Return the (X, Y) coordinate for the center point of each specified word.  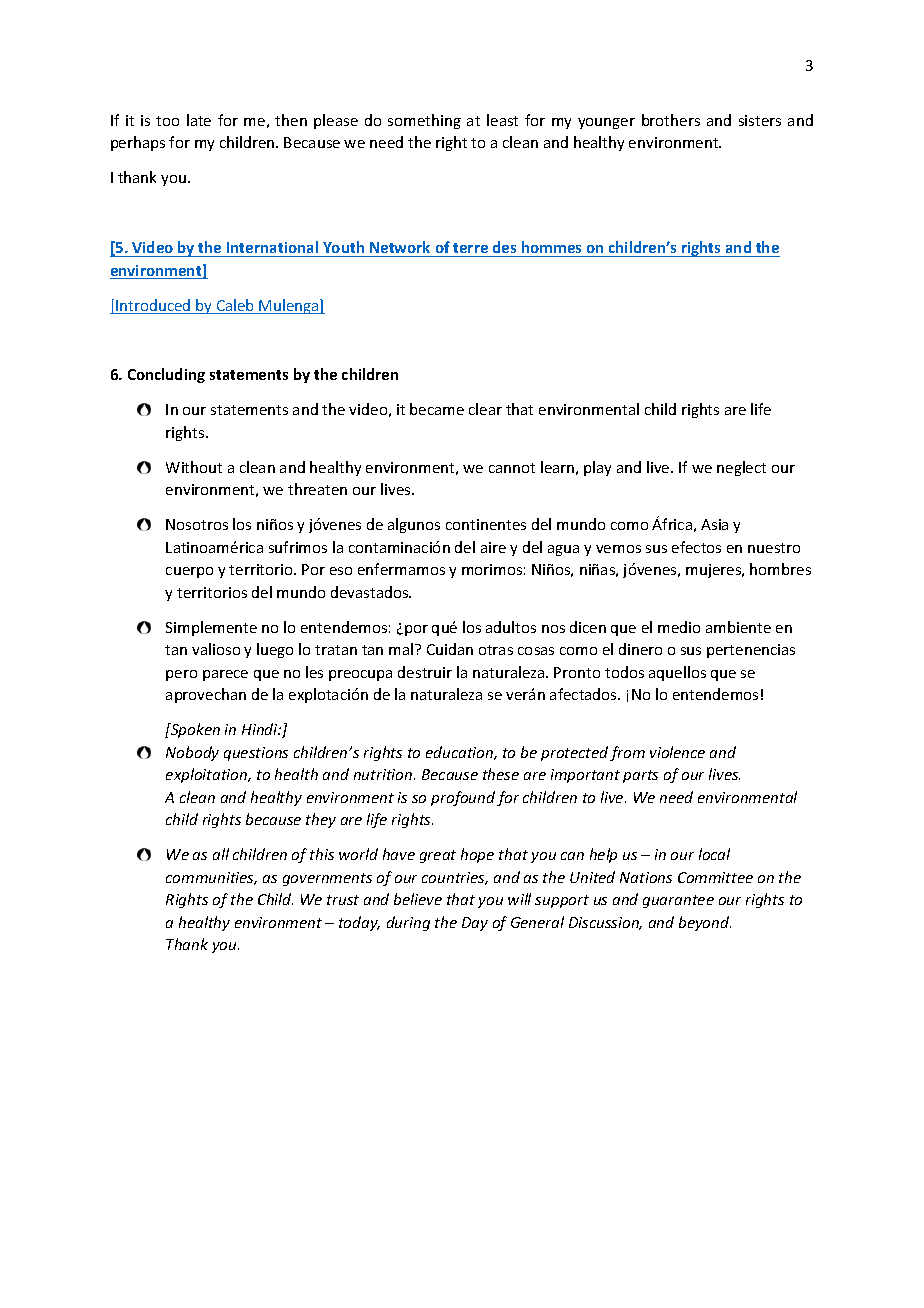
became (437, 409)
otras (496, 650)
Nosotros (197, 524)
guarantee (678, 901)
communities (211, 878)
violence (677, 752)
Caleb (236, 306)
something (424, 121)
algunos (414, 525)
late (199, 120)
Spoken (194, 730)
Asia (714, 524)
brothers (671, 120)
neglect (741, 468)
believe (418, 899)
